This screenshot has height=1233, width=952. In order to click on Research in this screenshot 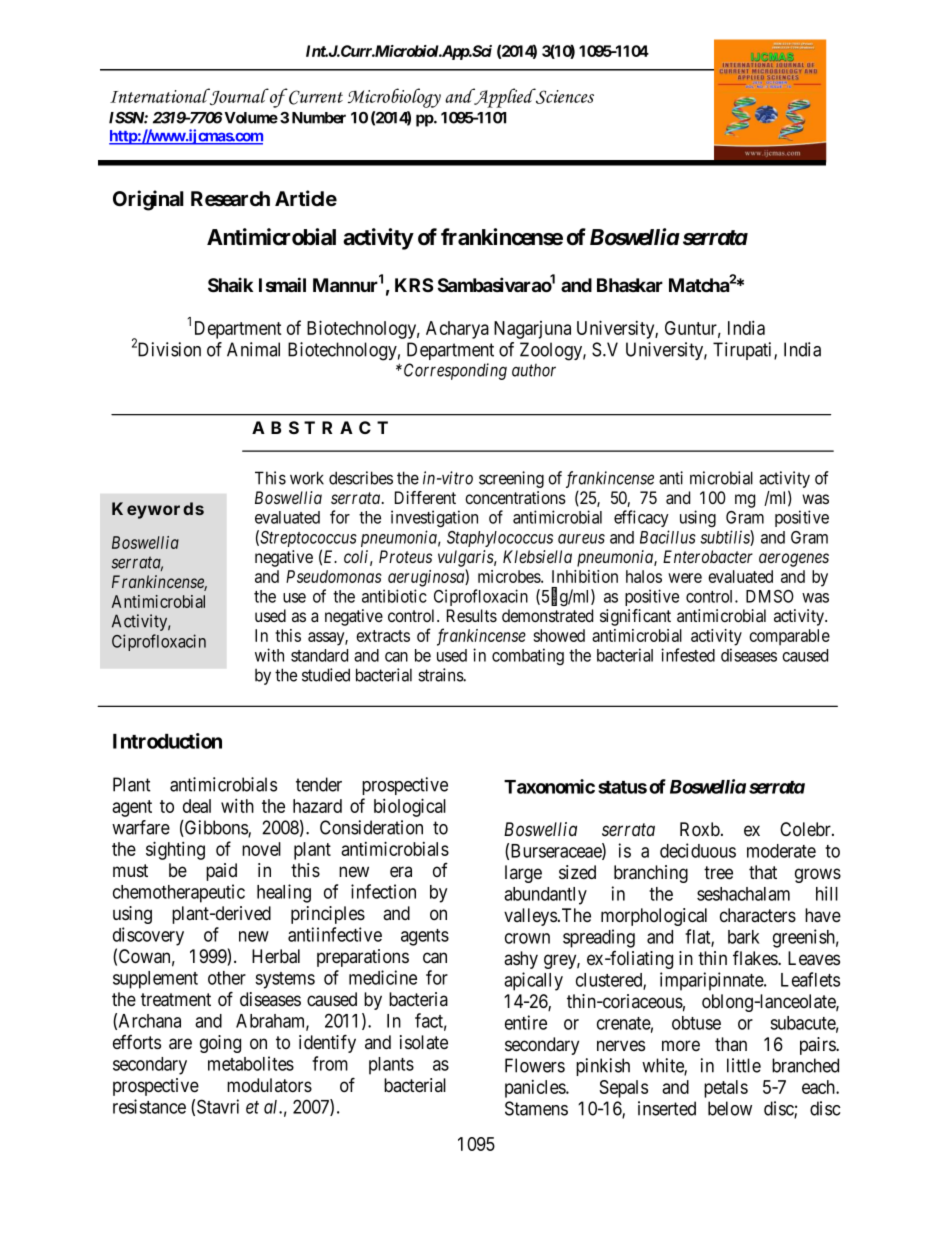, I will do `click(230, 199)`.
